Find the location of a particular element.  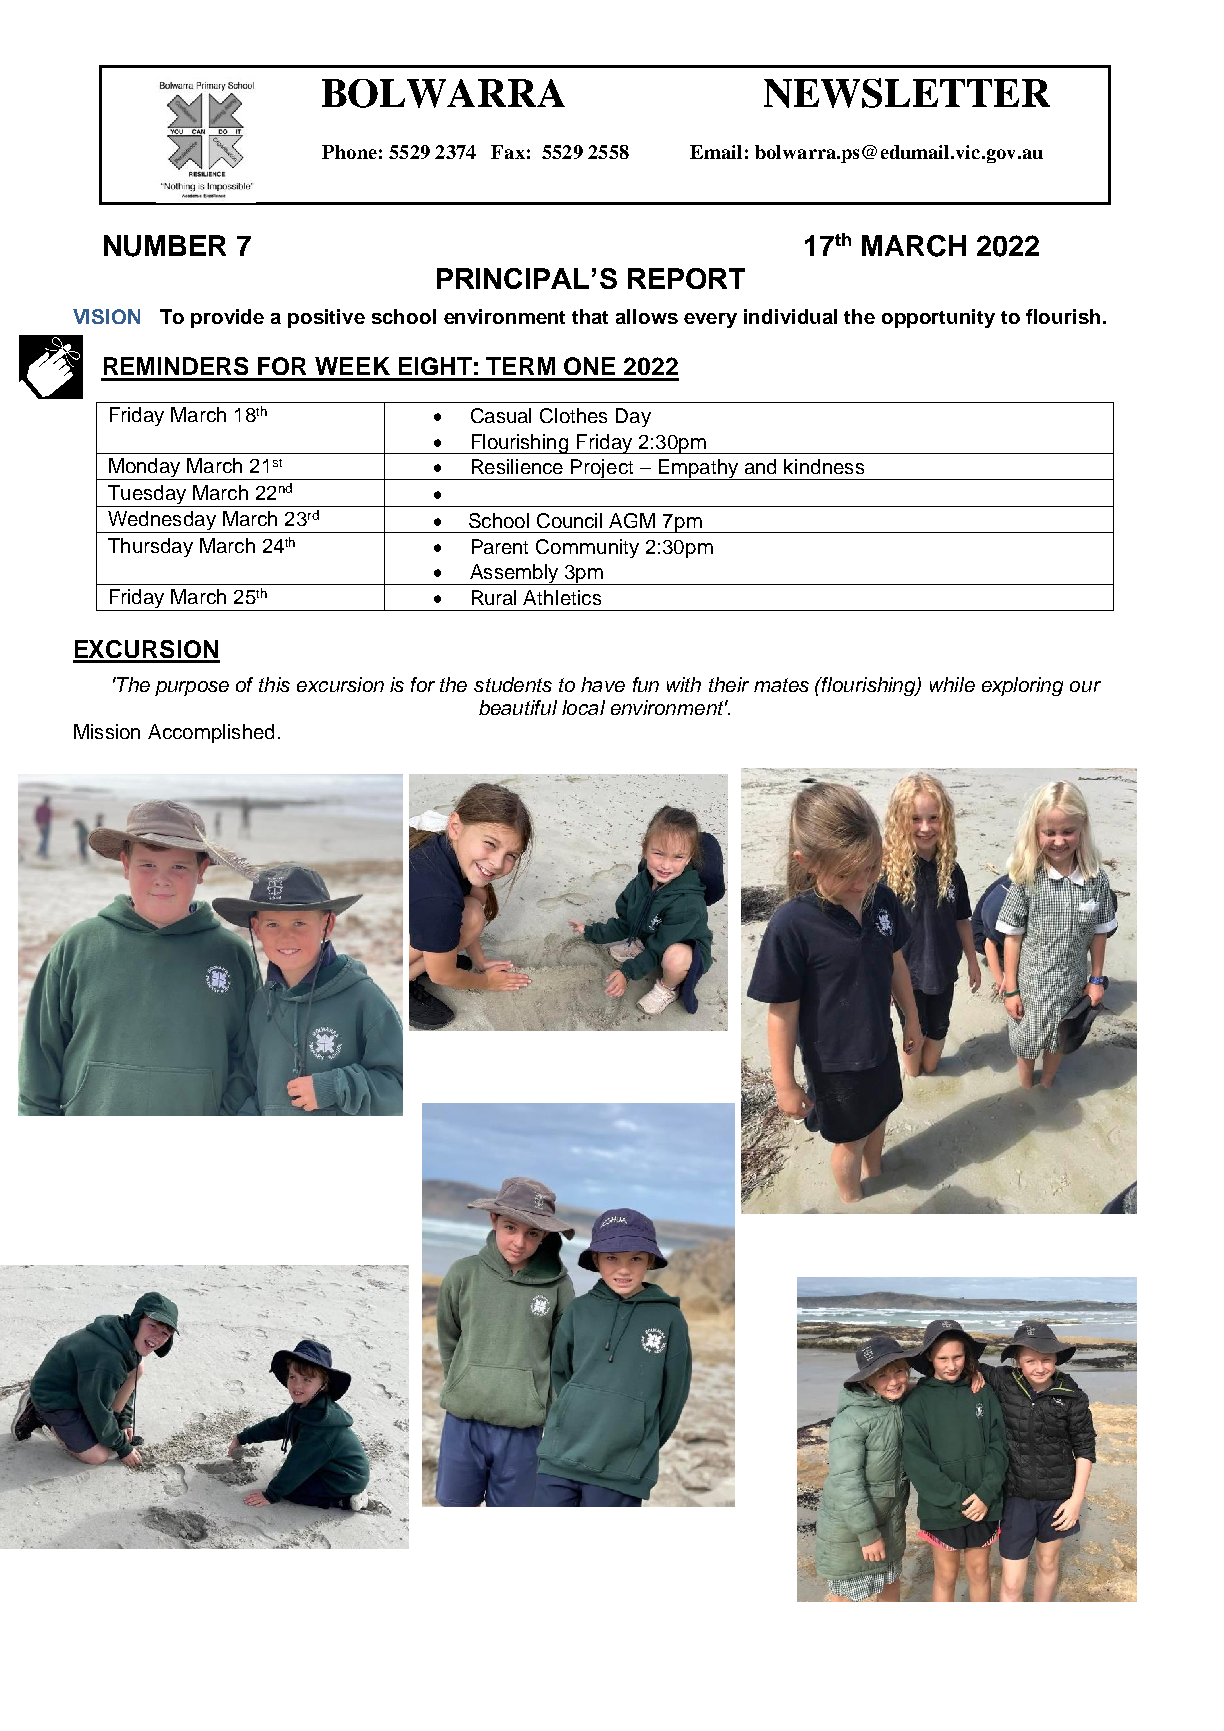

kindness is located at coordinates (824, 466).
